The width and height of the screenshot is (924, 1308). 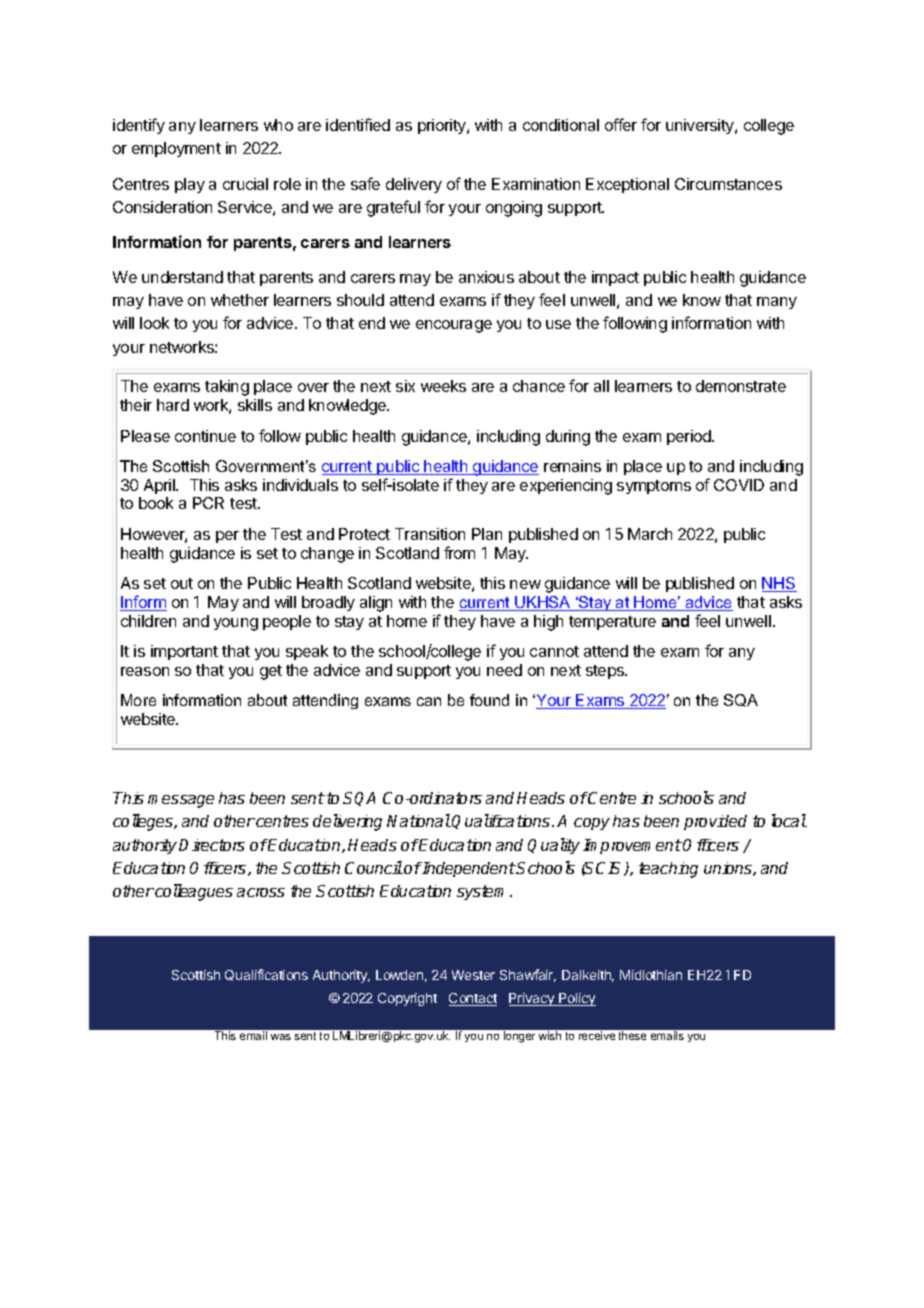 What do you see at coordinates (227, 388) in the screenshot?
I see `taking` at bounding box center [227, 388].
